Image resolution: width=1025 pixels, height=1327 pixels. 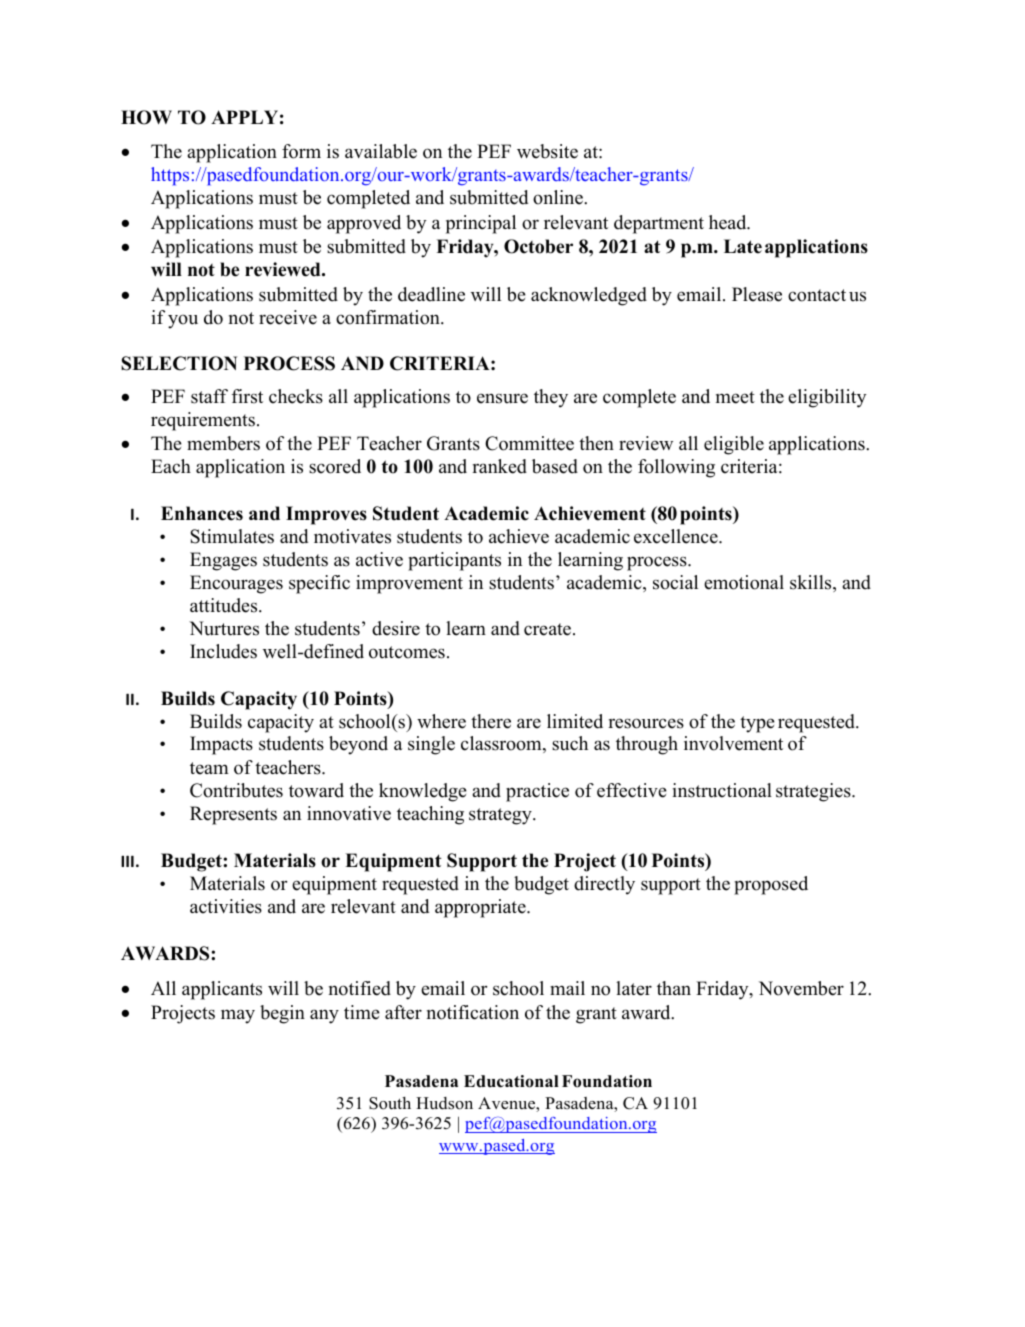 What do you see at coordinates (209, 396) in the screenshot?
I see `staff` at bounding box center [209, 396].
